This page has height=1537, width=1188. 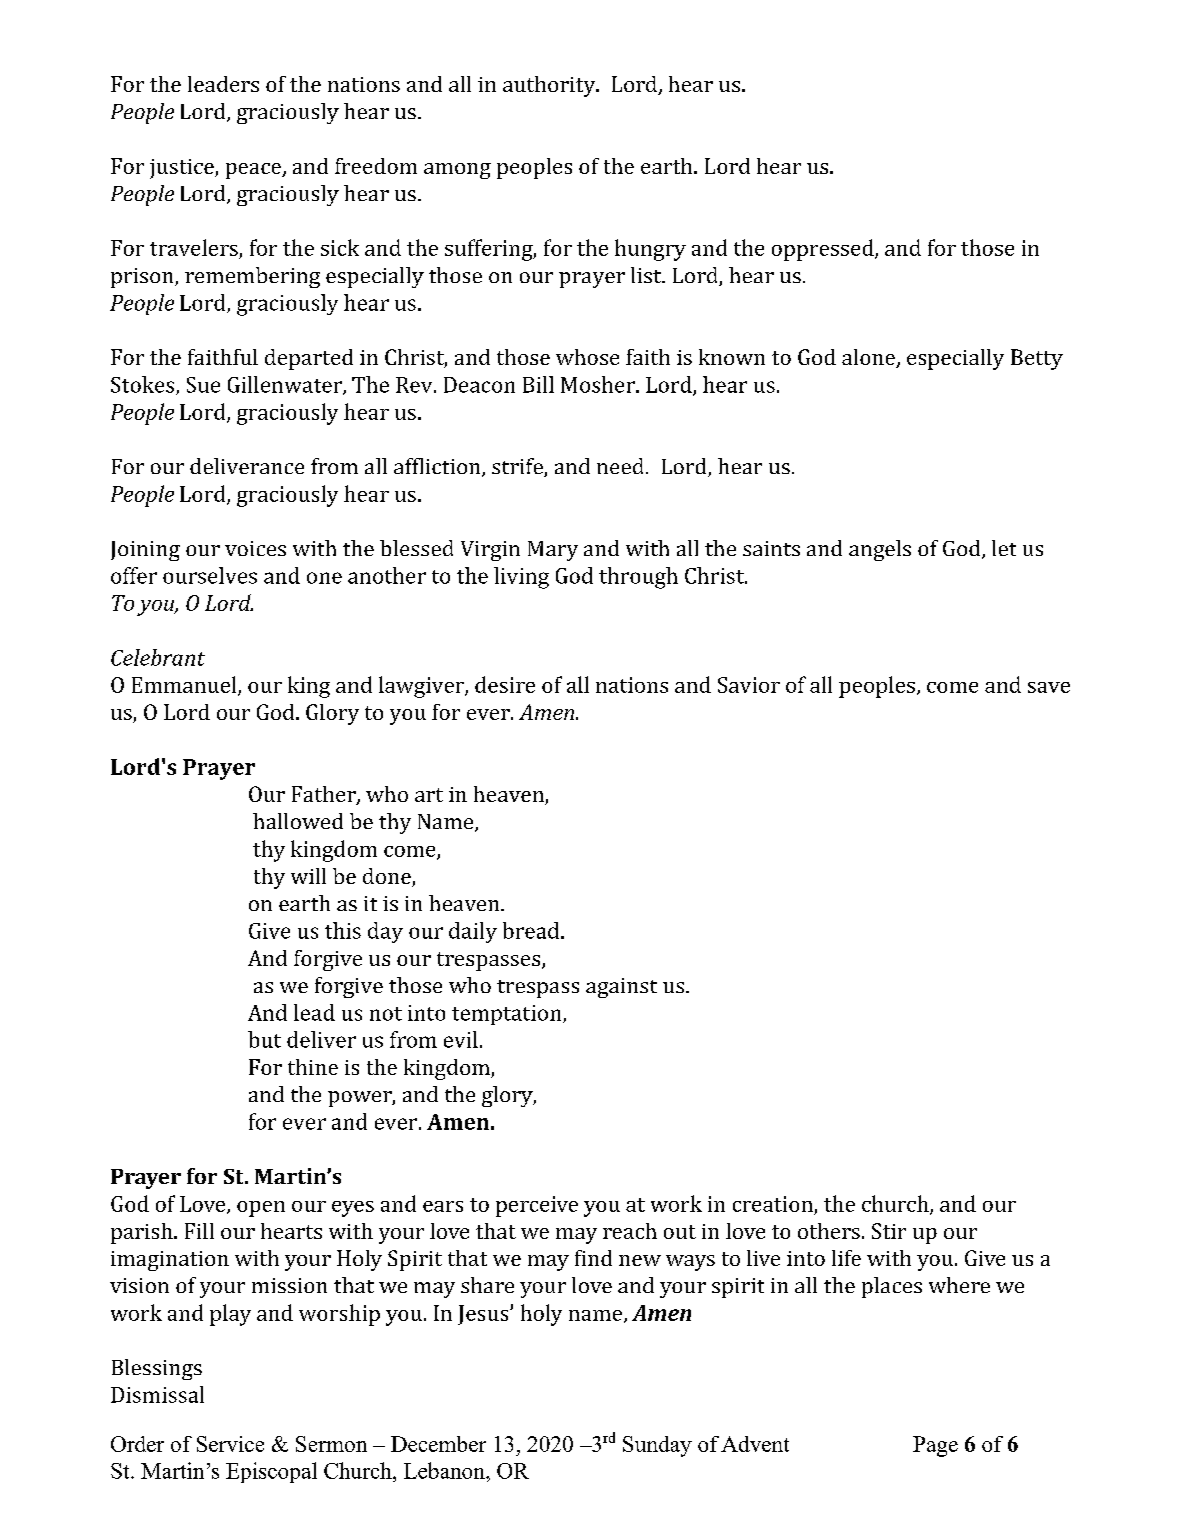 What do you see at coordinates (230, 1444) in the page?
I see `Service` at bounding box center [230, 1444].
